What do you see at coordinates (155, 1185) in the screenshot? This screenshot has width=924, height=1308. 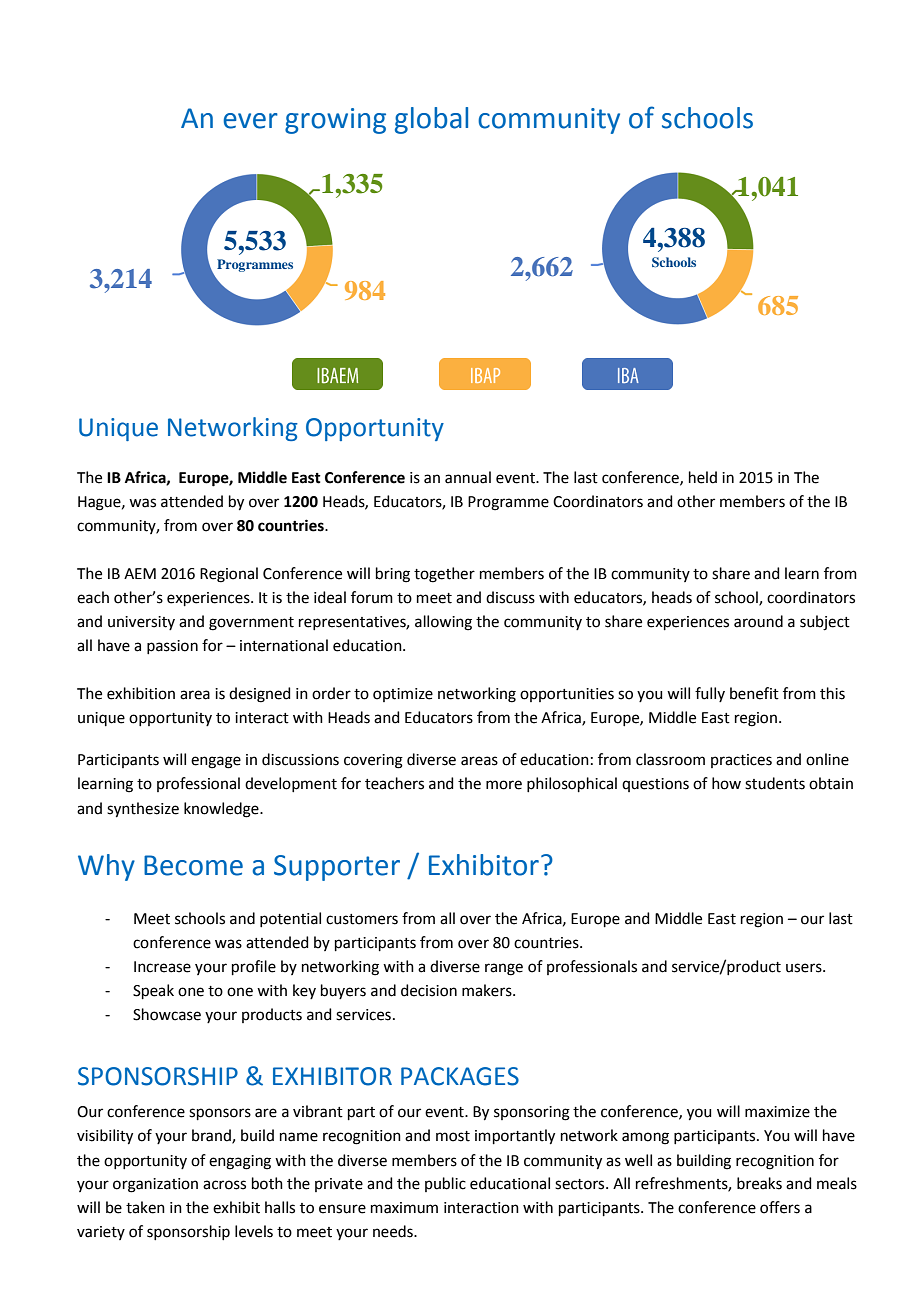 I see `organization` at bounding box center [155, 1185].
